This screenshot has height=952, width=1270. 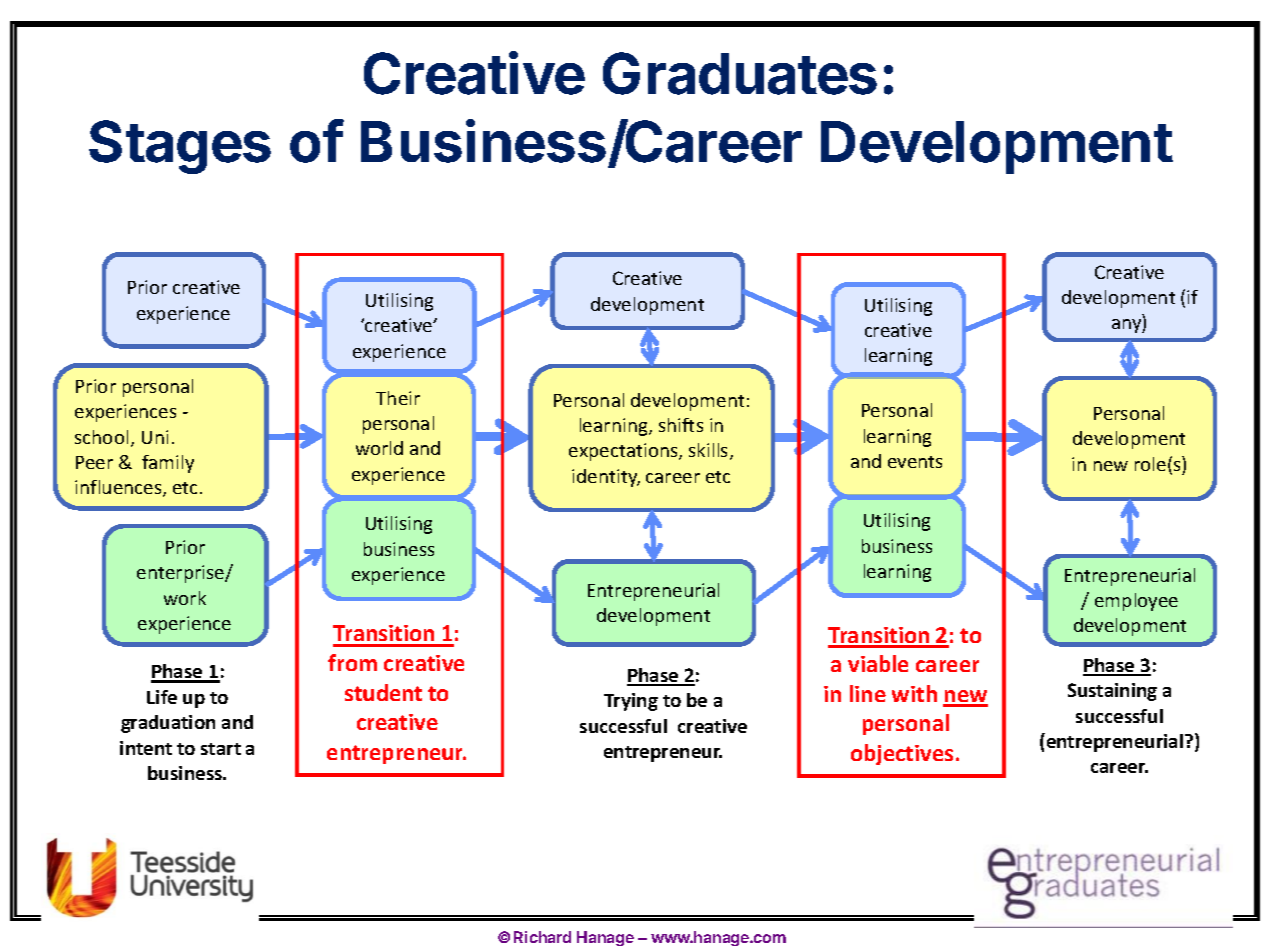 What do you see at coordinates (542, 937) in the screenshot?
I see `Richard` at bounding box center [542, 937].
